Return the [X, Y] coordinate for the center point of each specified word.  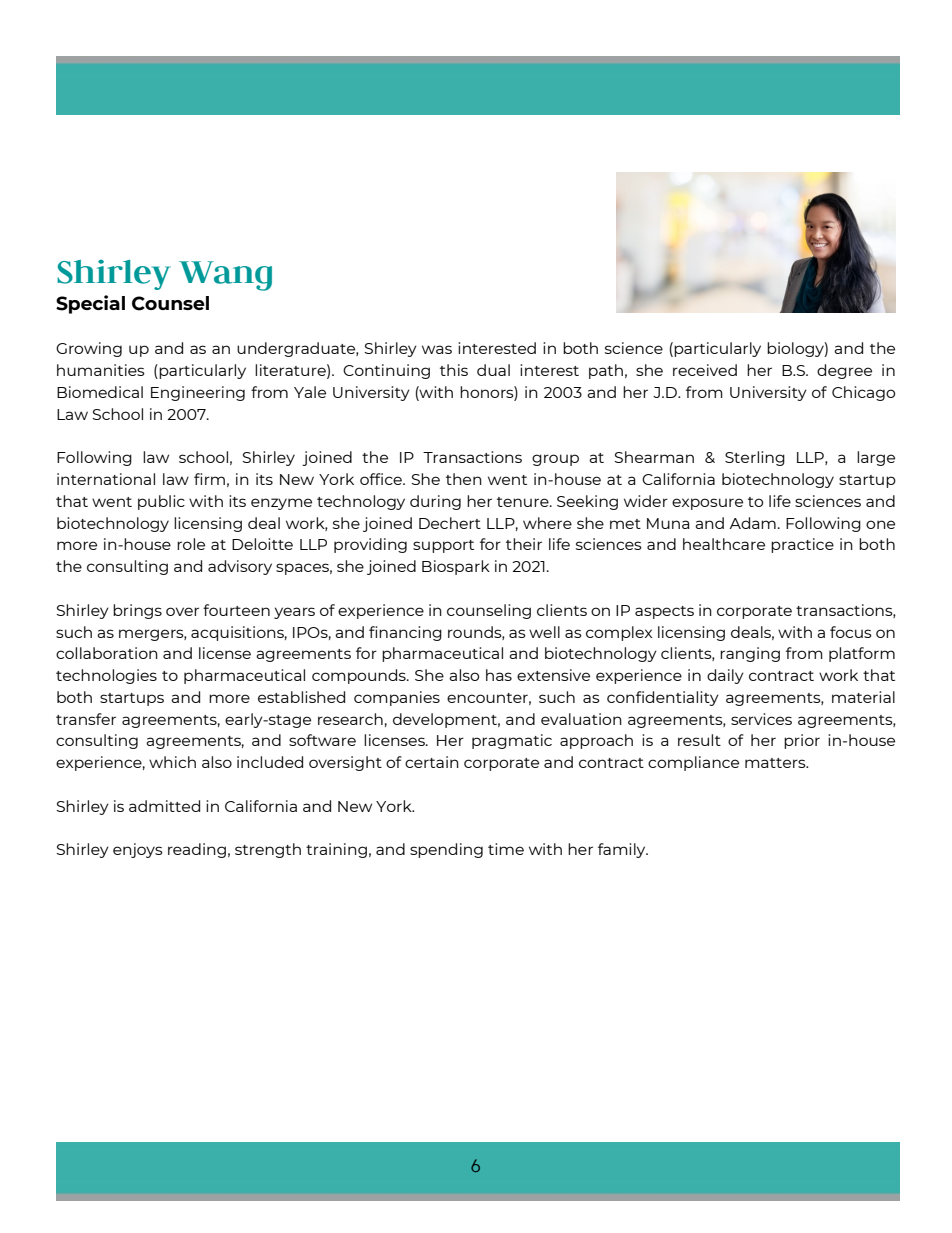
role [191, 544]
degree [844, 371]
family [623, 850]
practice [802, 545]
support [443, 546]
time [506, 849]
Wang [225, 276]
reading [197, 850]
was [437, 349]
